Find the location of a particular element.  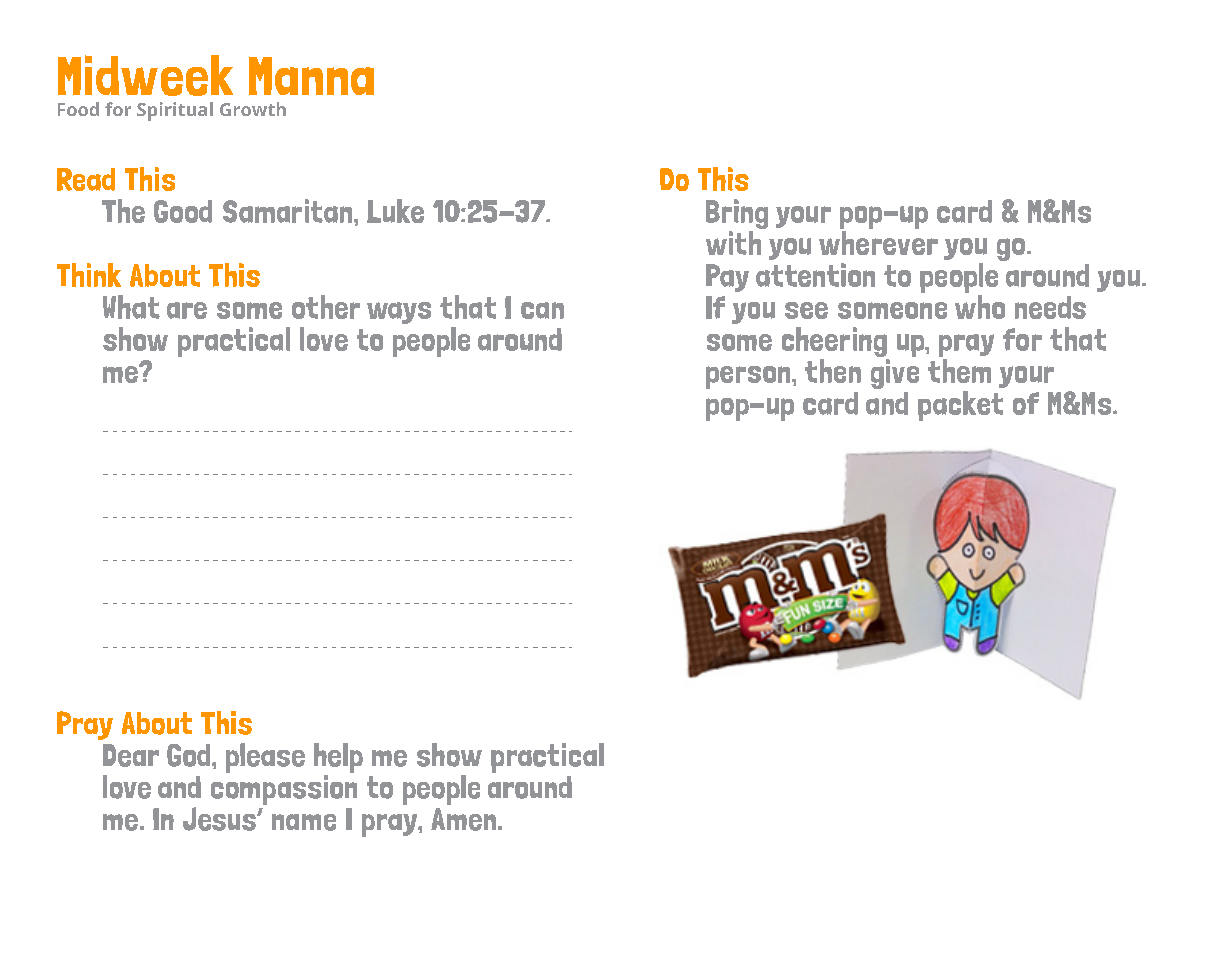

packet is located at coordinates (960, 406).
